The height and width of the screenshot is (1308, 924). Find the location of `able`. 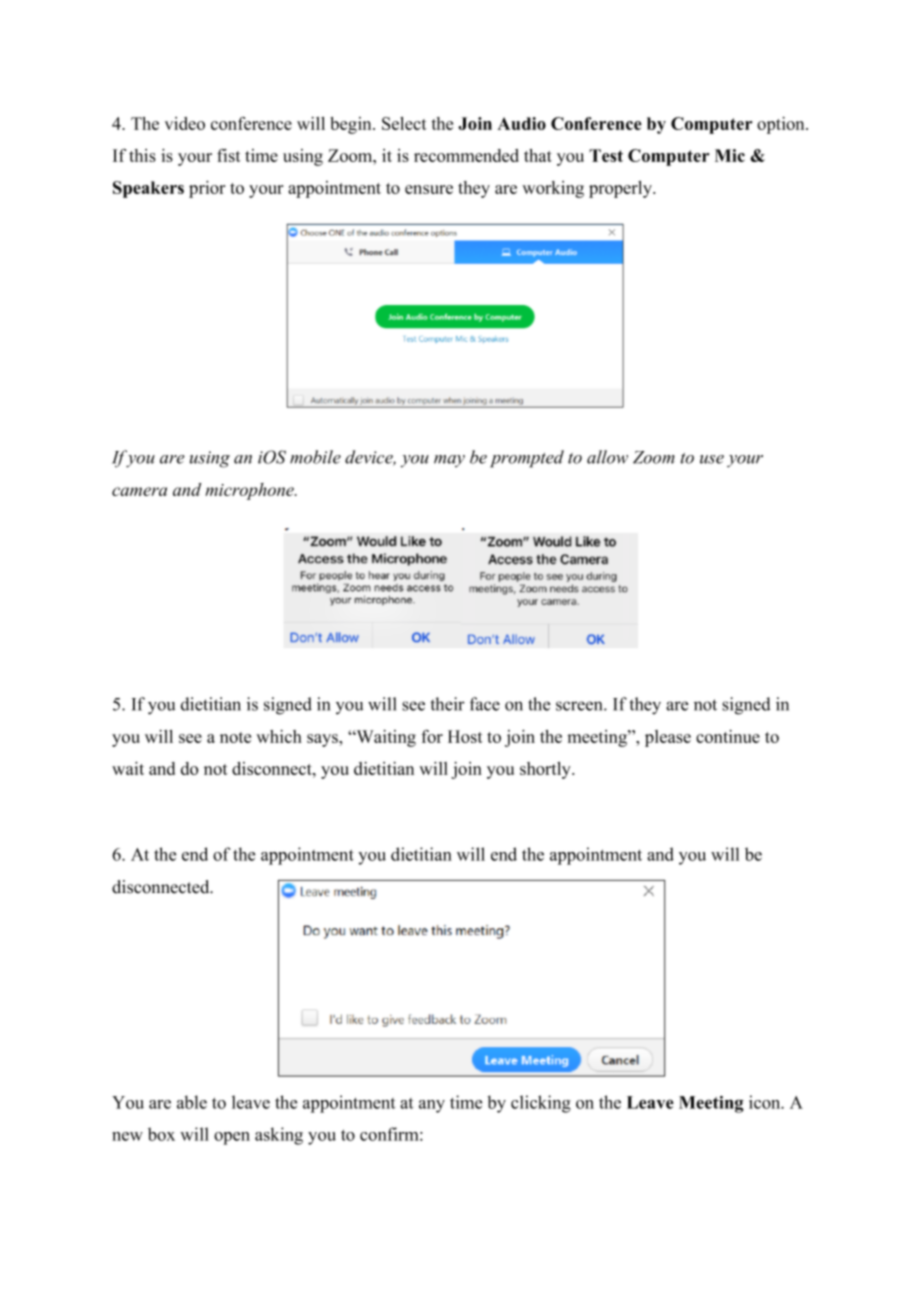

able is located at coordinates (192, 1102).
